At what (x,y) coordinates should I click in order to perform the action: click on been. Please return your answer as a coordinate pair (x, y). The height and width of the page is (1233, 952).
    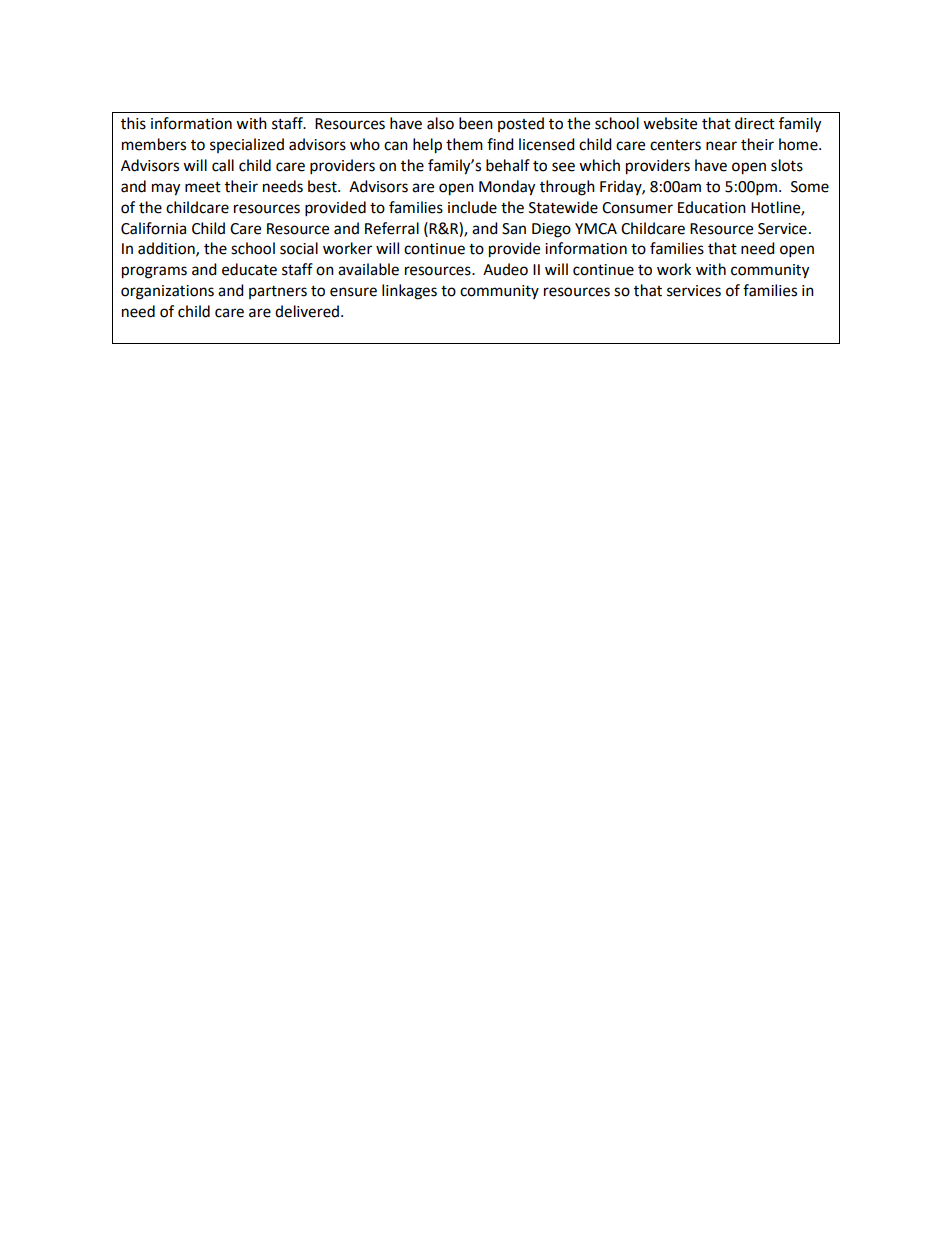
    Looking at the image, I should click on (476, 123).
